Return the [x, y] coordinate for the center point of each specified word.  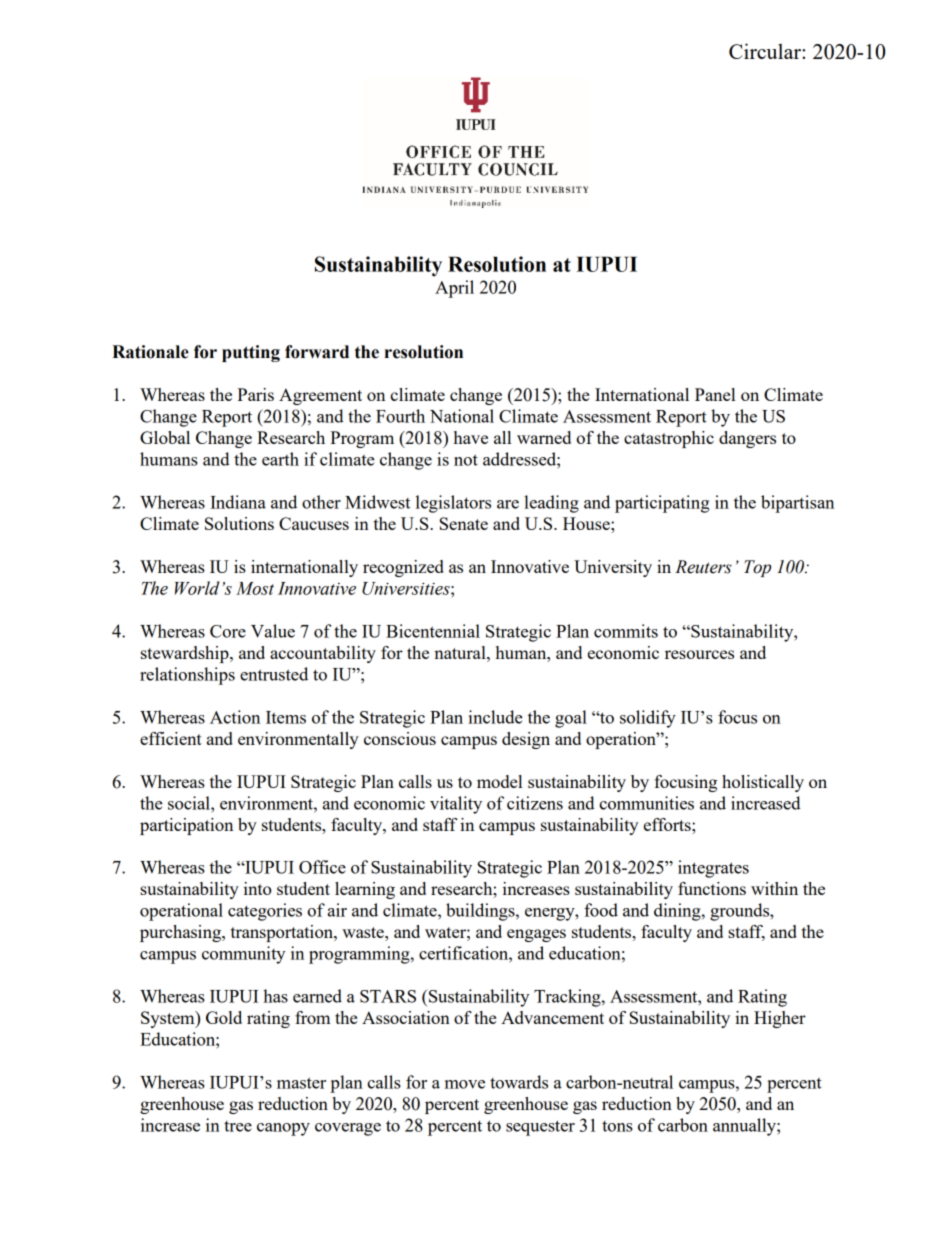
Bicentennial [433, 631]
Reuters [703, 567]
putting [251, 353]
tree [238, 1126]
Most [255, 588]
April [454, 289]
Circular [766, 51]
